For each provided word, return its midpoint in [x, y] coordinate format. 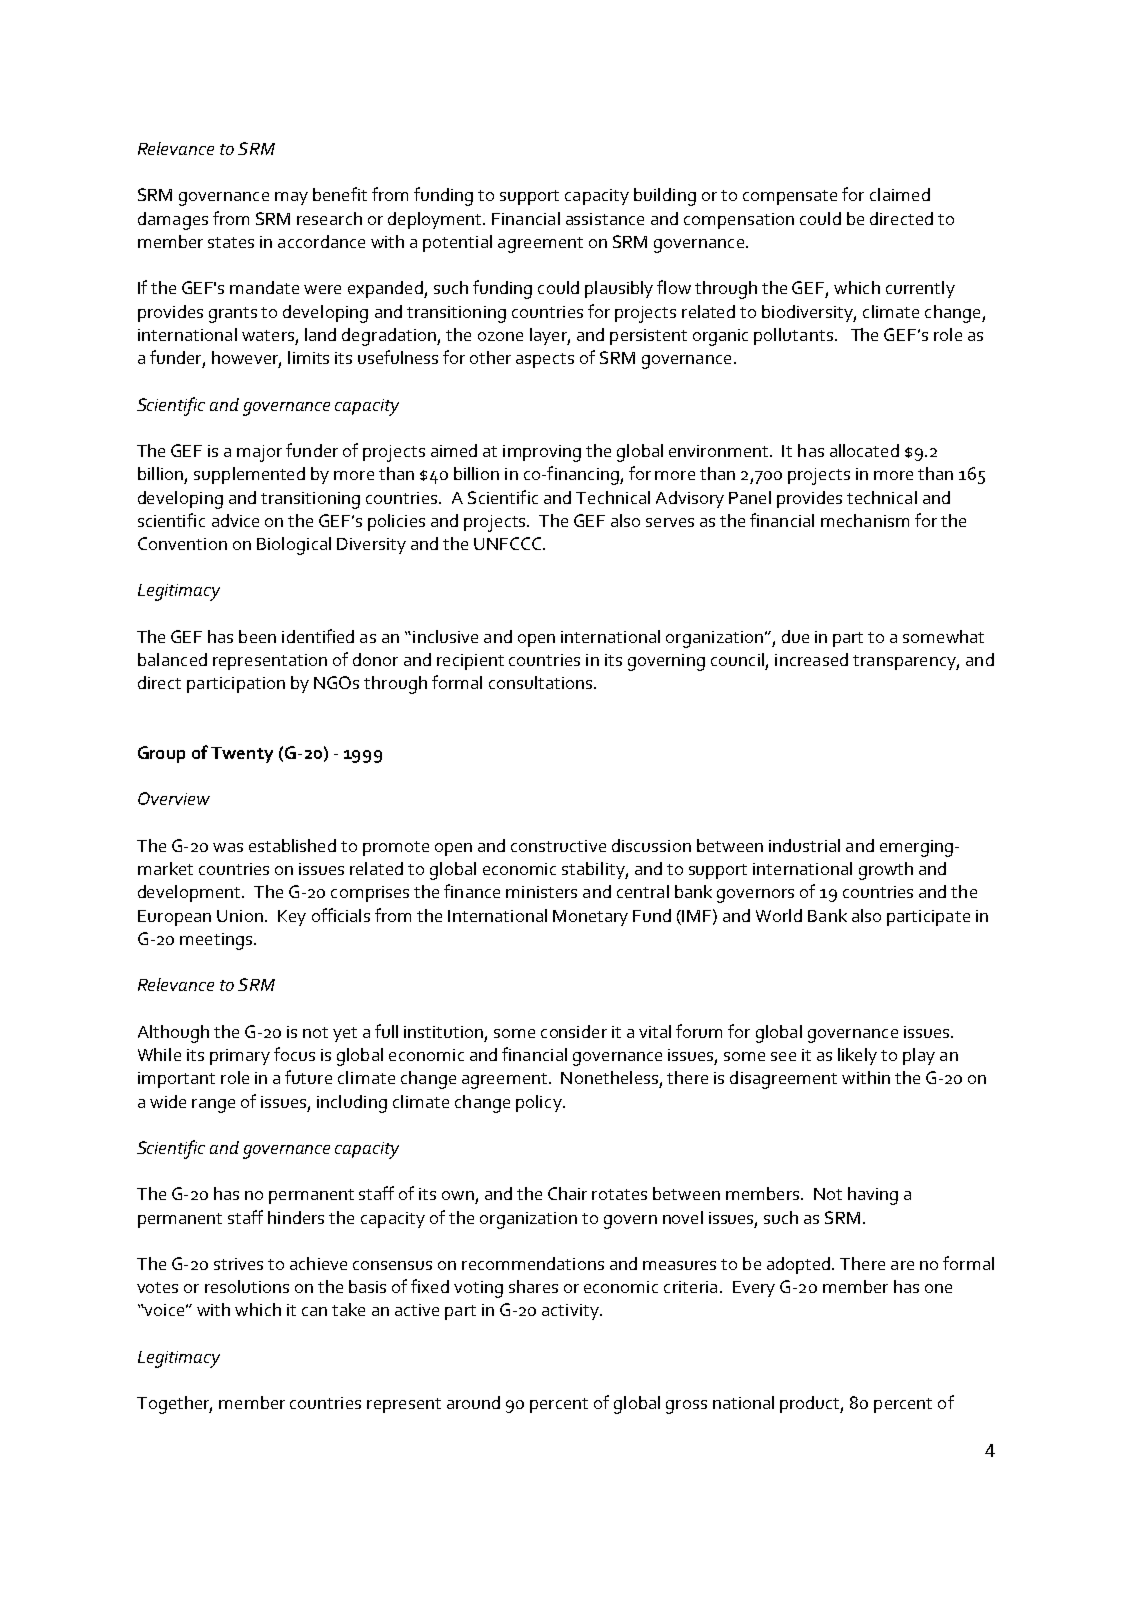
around [473, 1402]
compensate [790, 197]
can [314, 1311]
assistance [605, 219]
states [231, 242]
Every [754, 1289]
